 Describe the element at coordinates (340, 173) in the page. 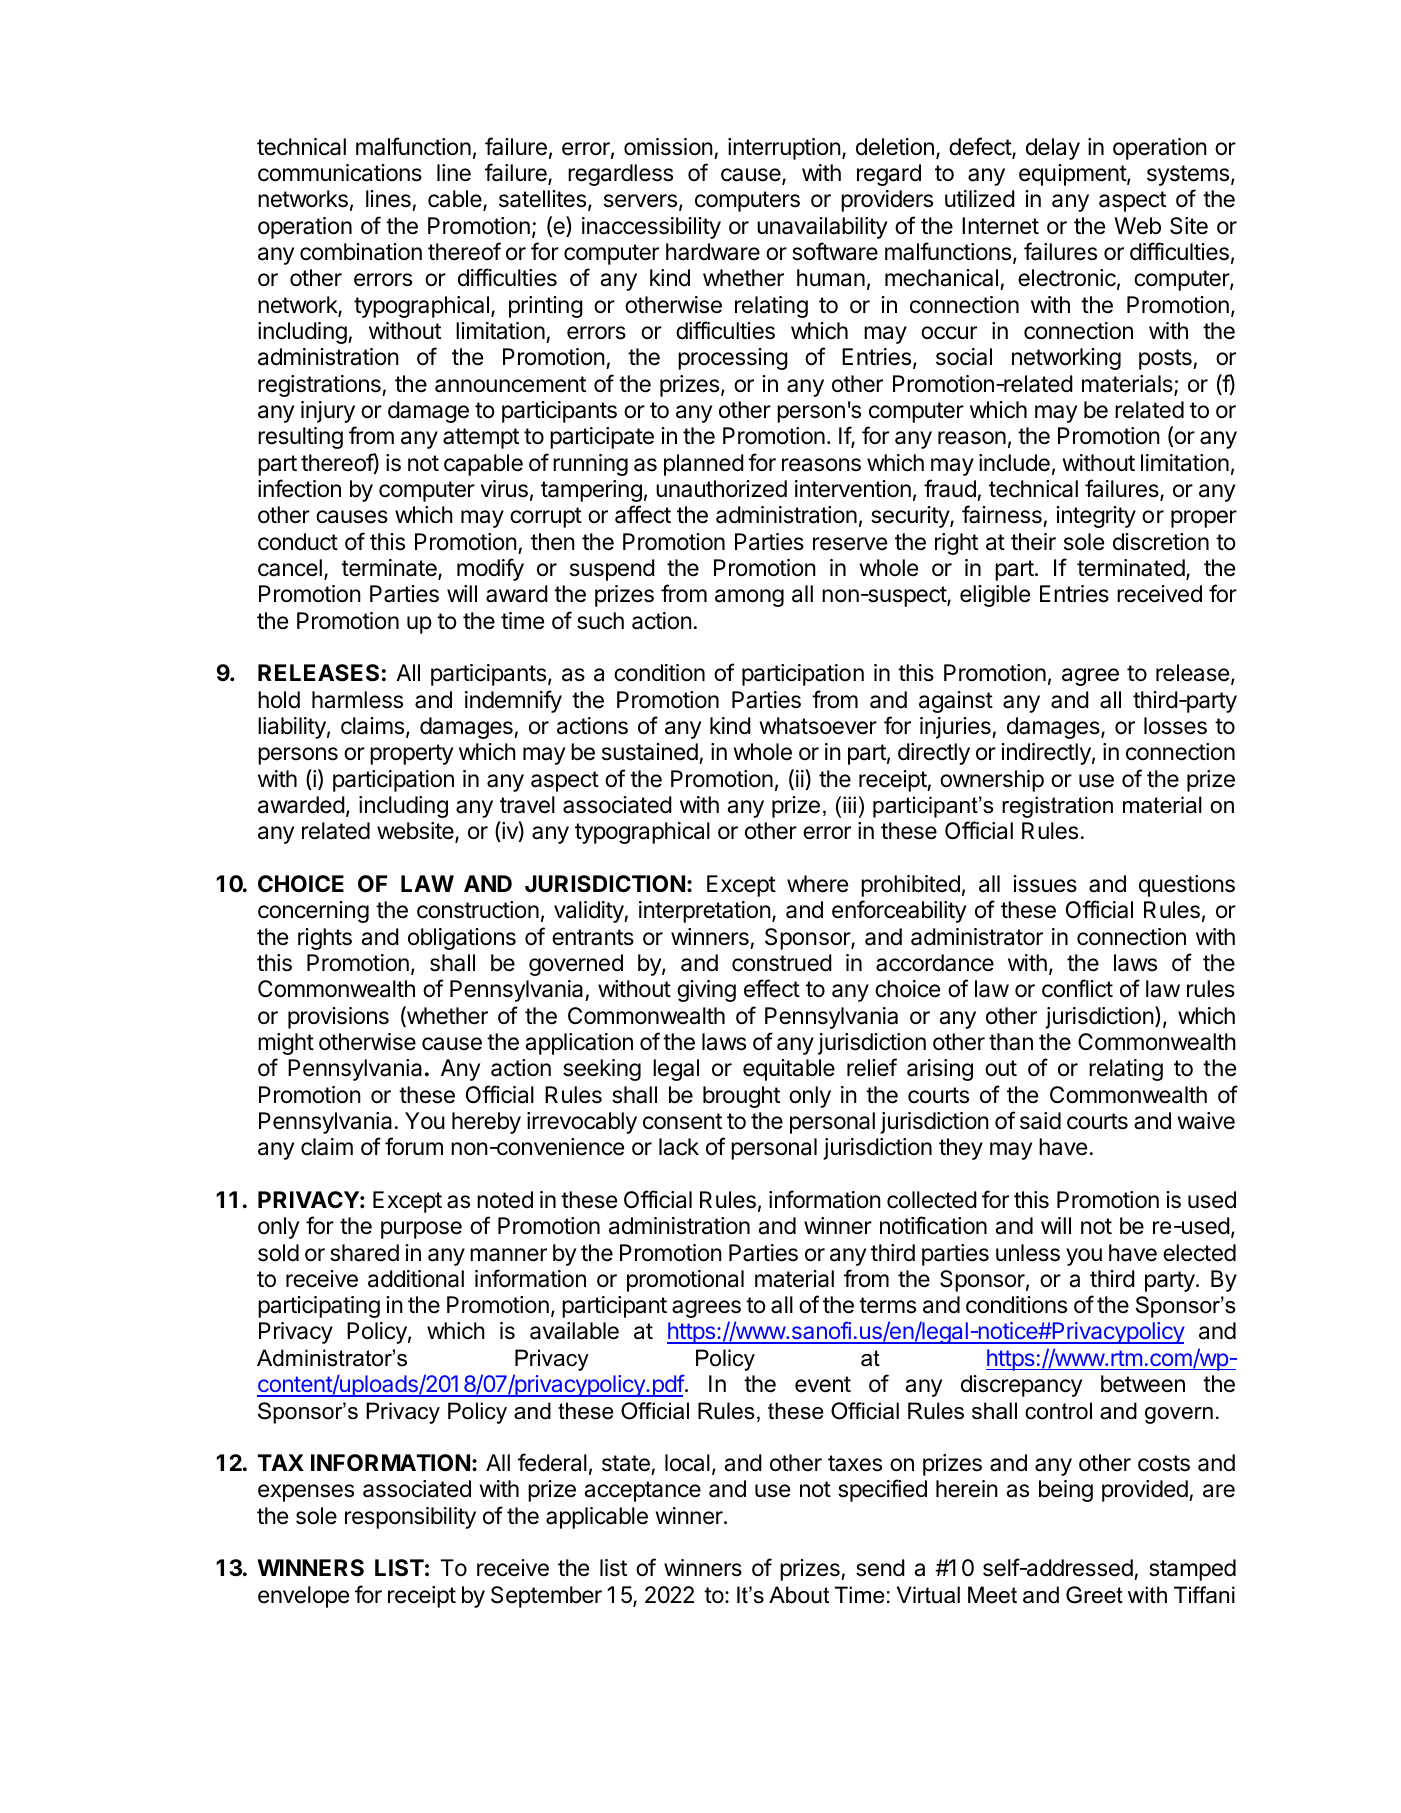

I see `communications` at that location.
